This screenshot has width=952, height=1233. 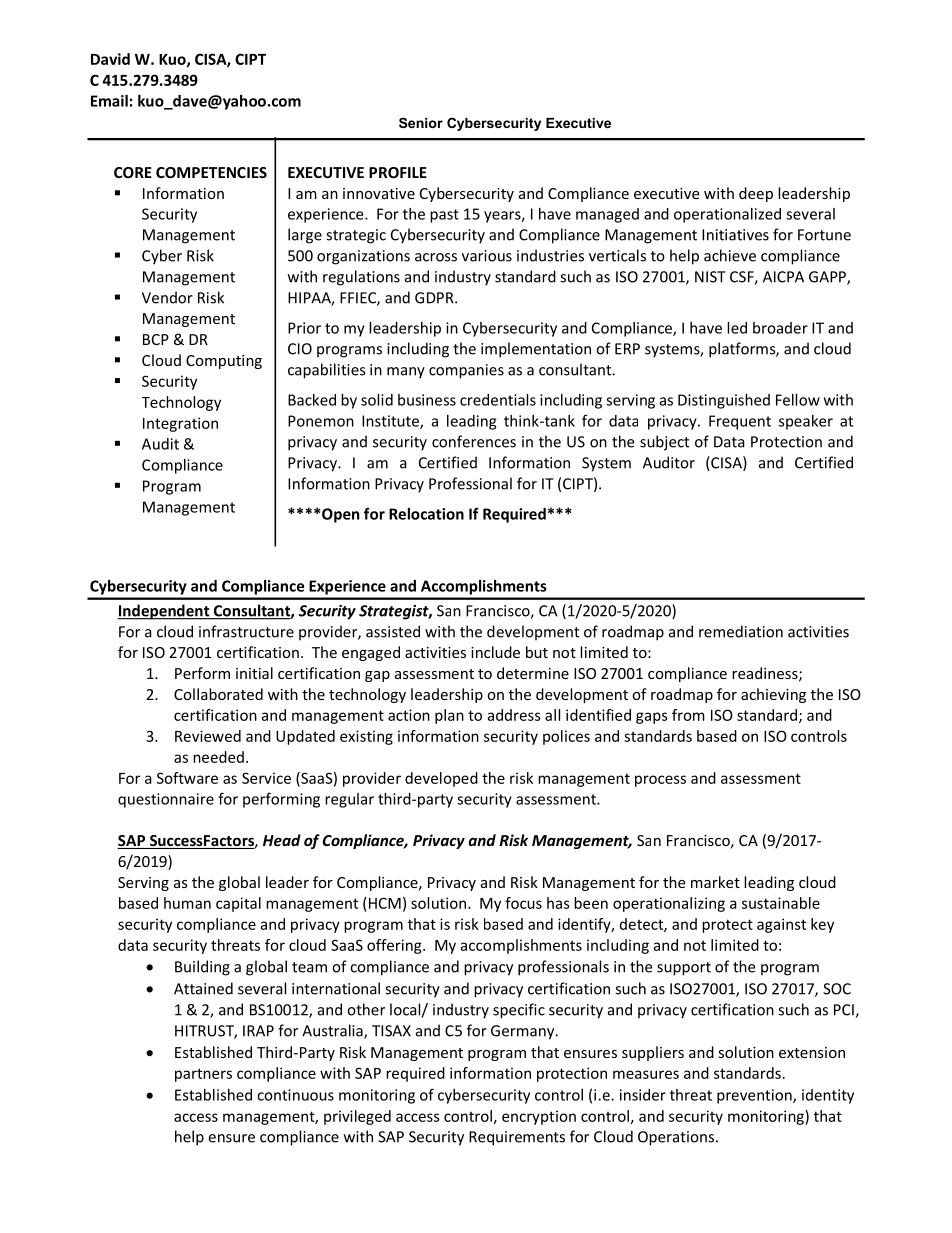 What do you see at coordinates (756, 194) in the screenshot?
I see `deep` at bounding box center [756, 194].
